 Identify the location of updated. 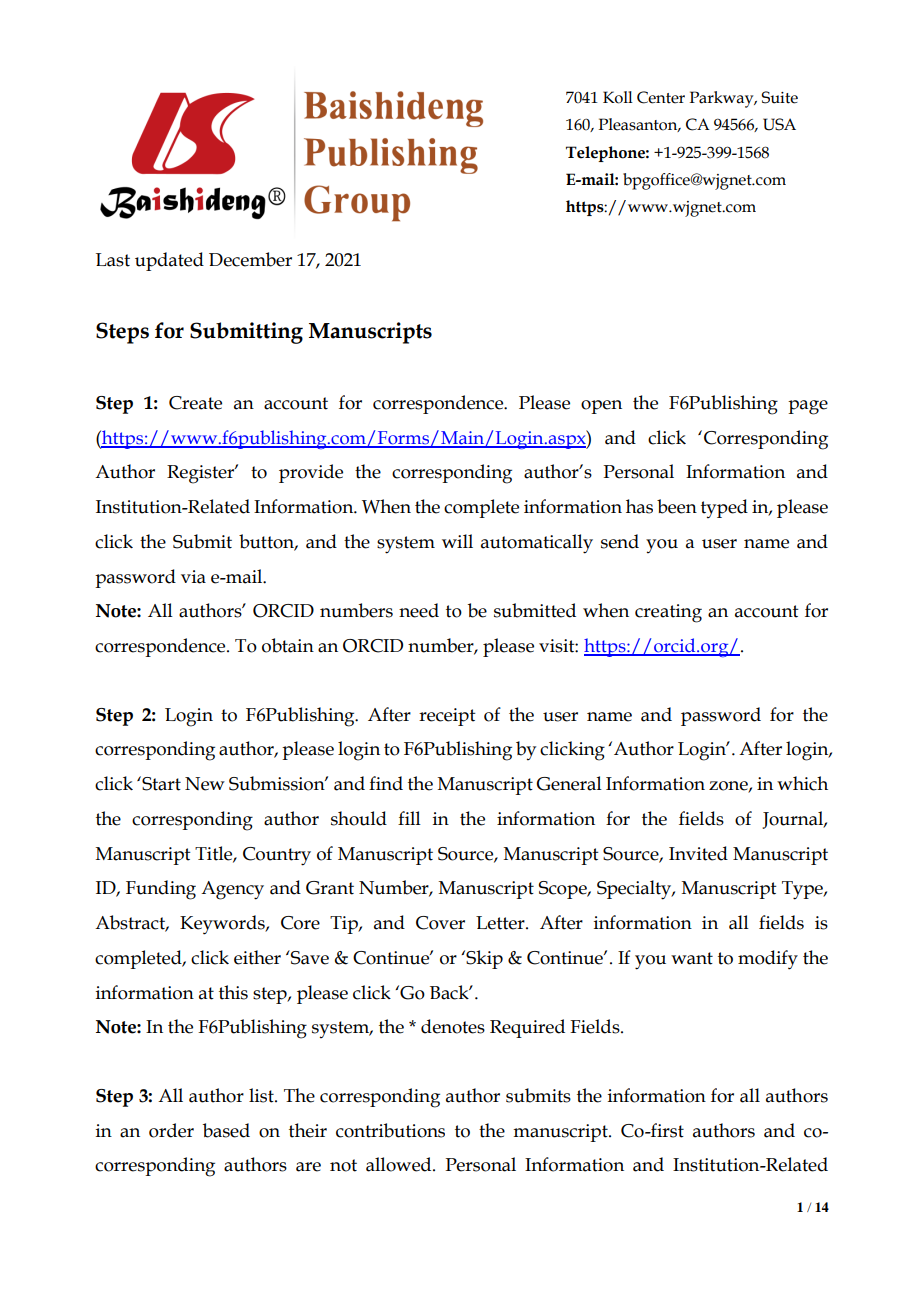
(169, 261).
